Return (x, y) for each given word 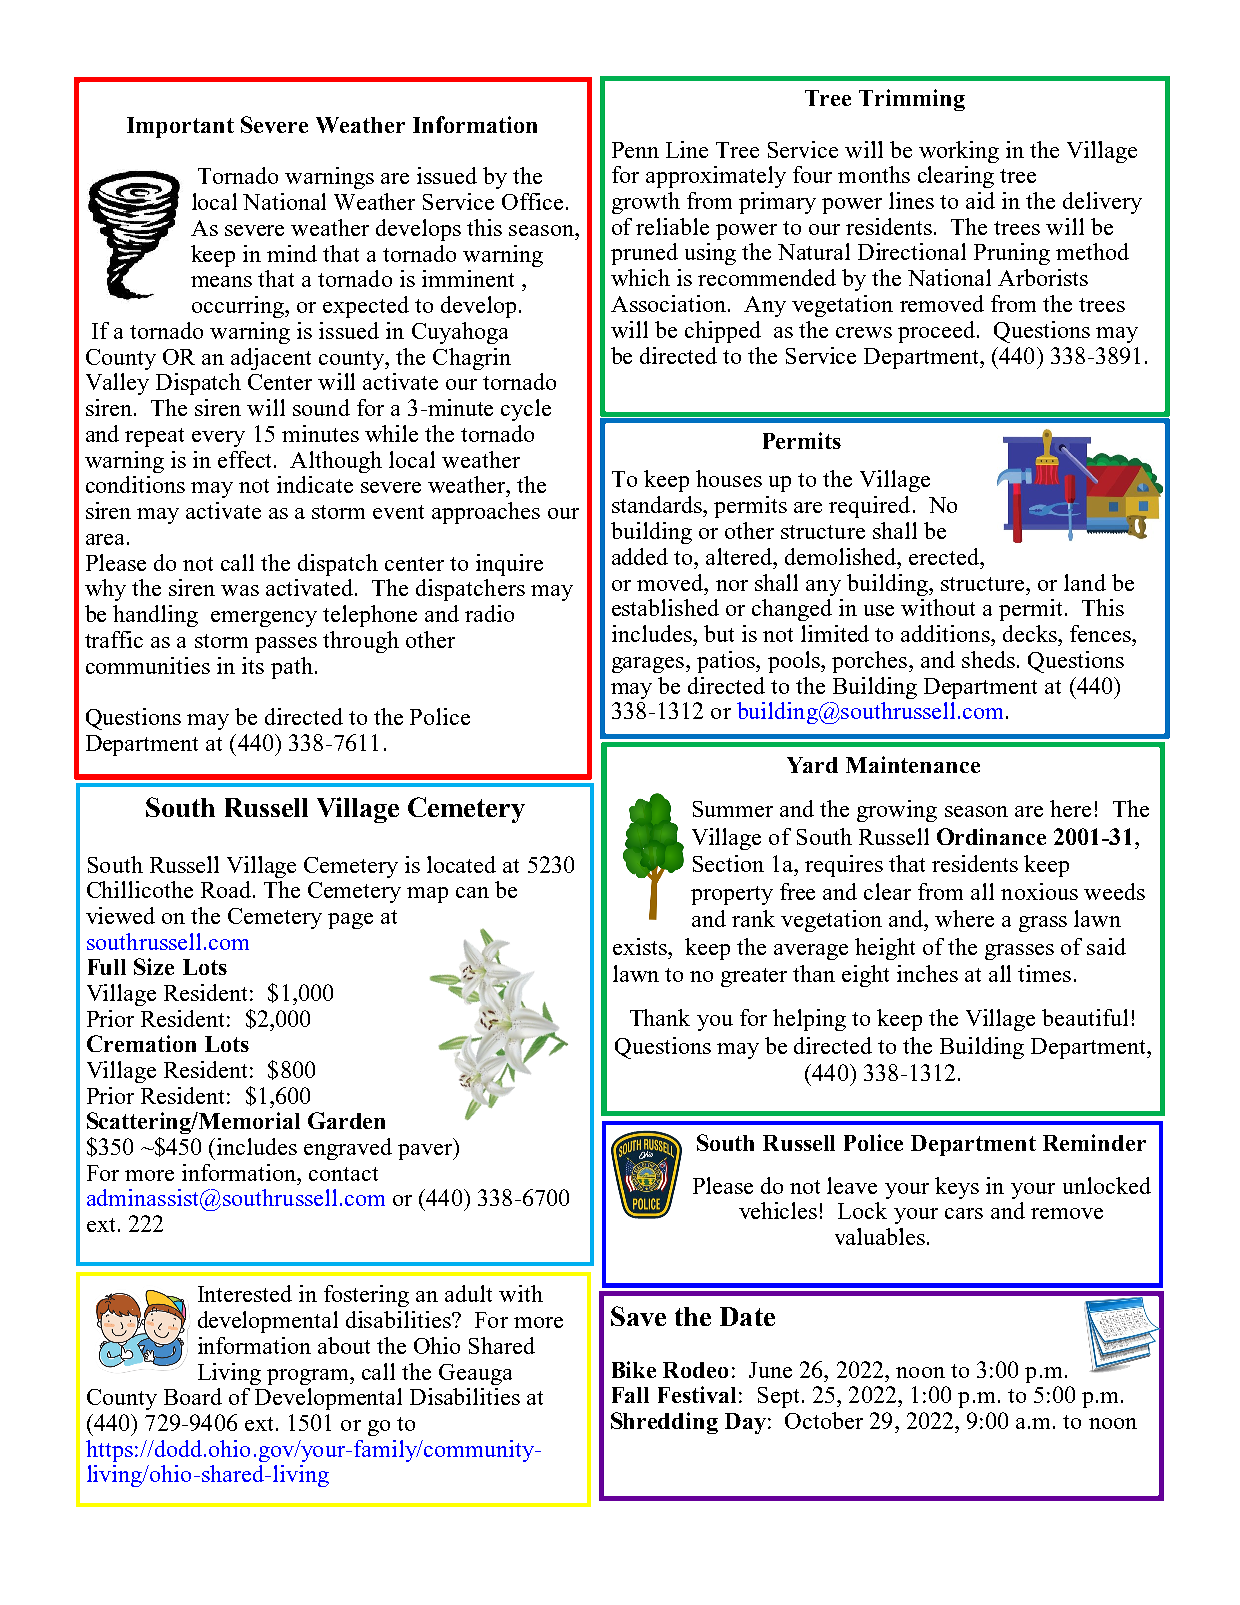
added (640, 556)
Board (193, 1396)
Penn (635, 150)
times (1044, 973)
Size (154, 966)
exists (641, 946)
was (240, 590)
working (959, 152)
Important (180, 127)
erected (945, 556)
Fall (630, 1395)
